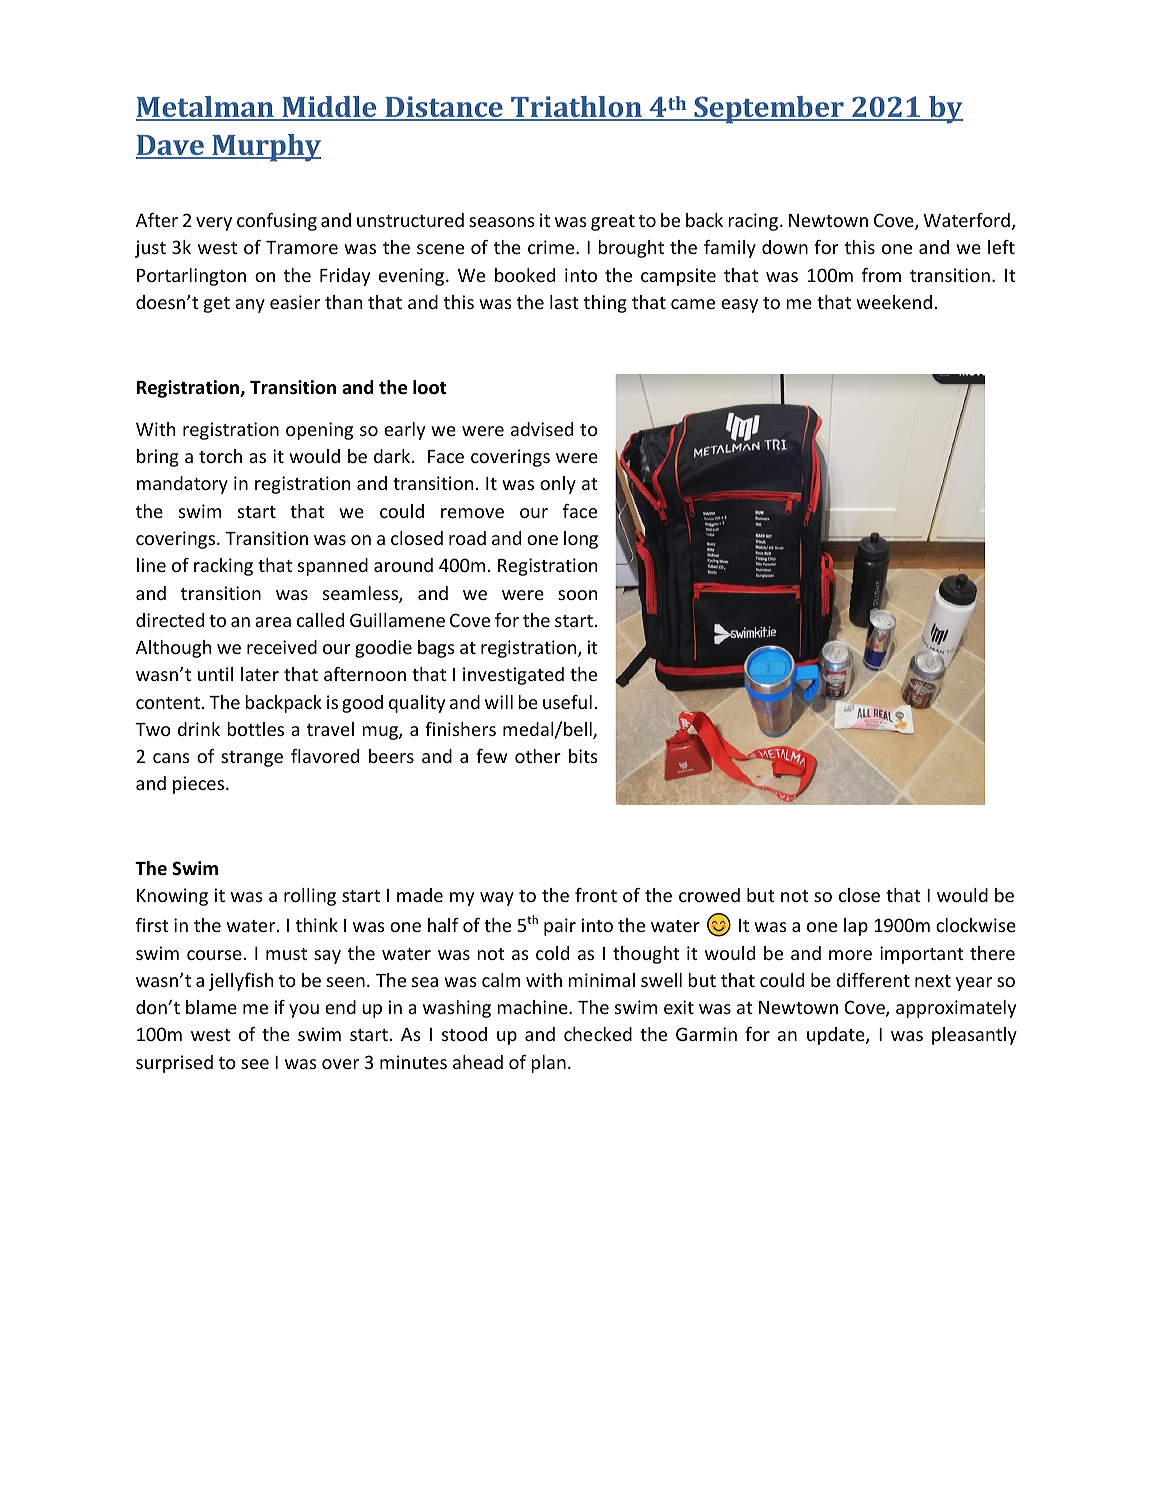 This document has height=1490, width=1152. Describe the element at coordinates (265, 148) in the document. I see `Murphy` at that location.
